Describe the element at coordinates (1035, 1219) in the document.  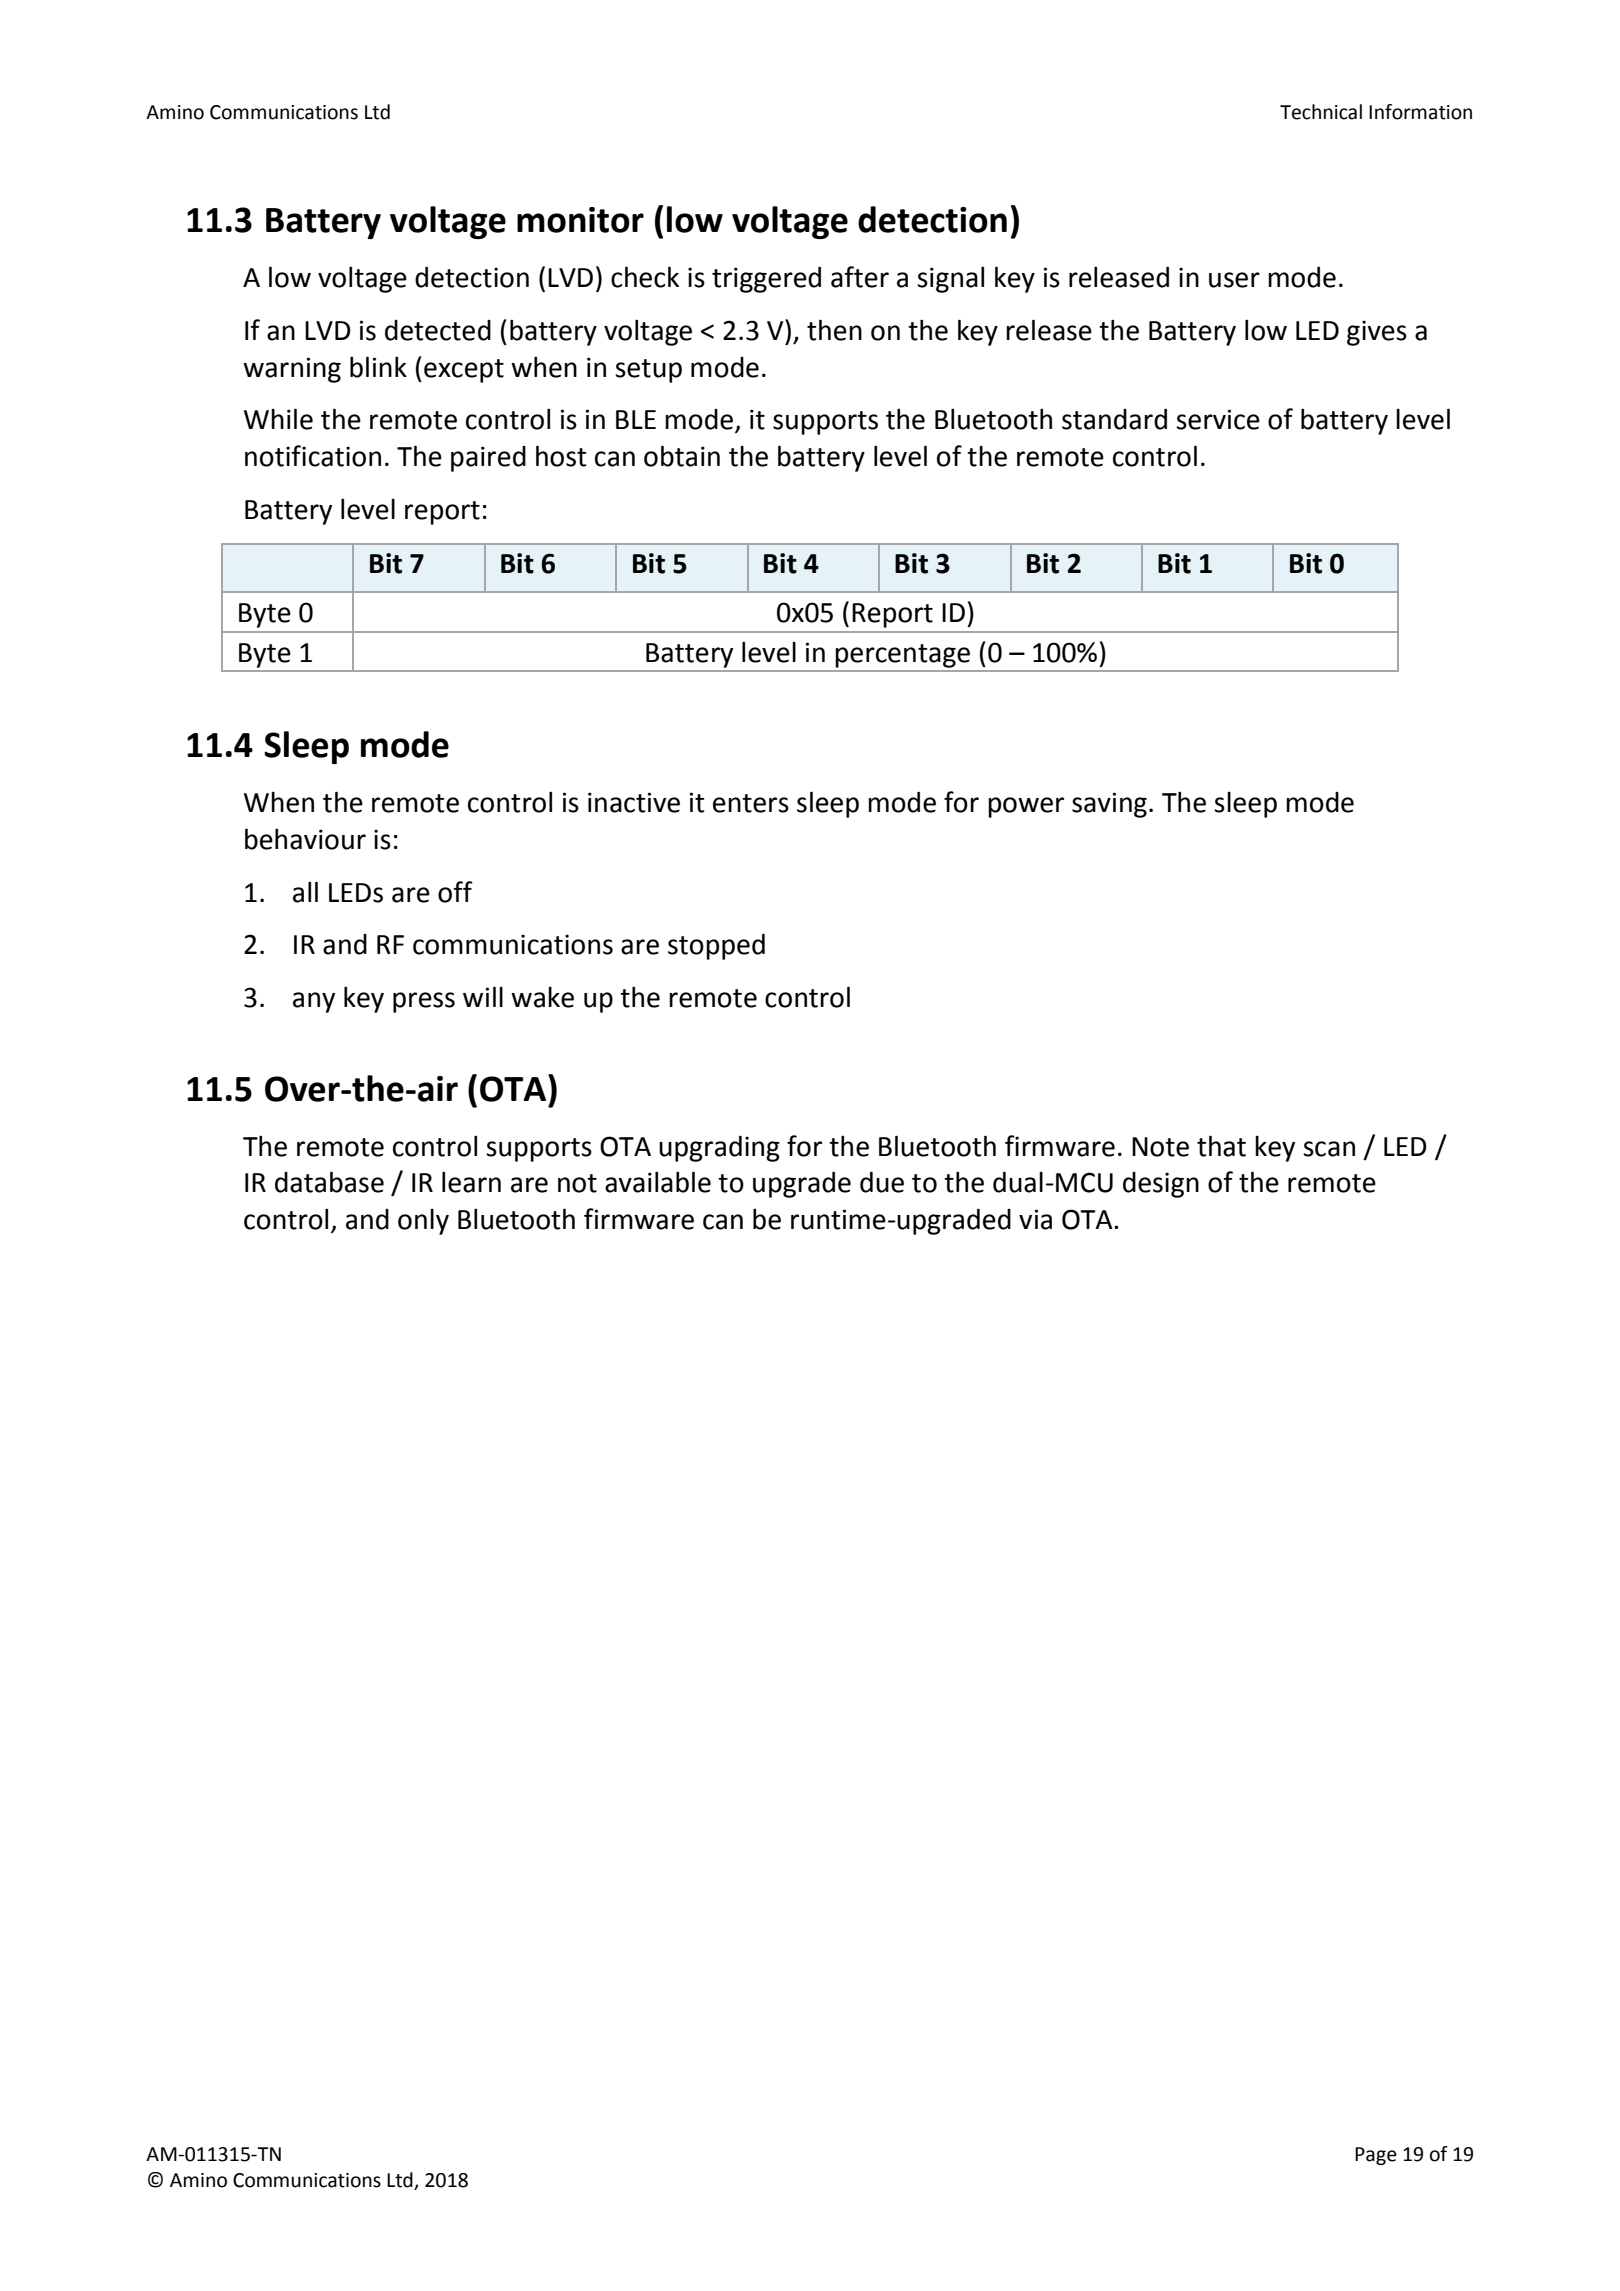
I see `via` at that location.
